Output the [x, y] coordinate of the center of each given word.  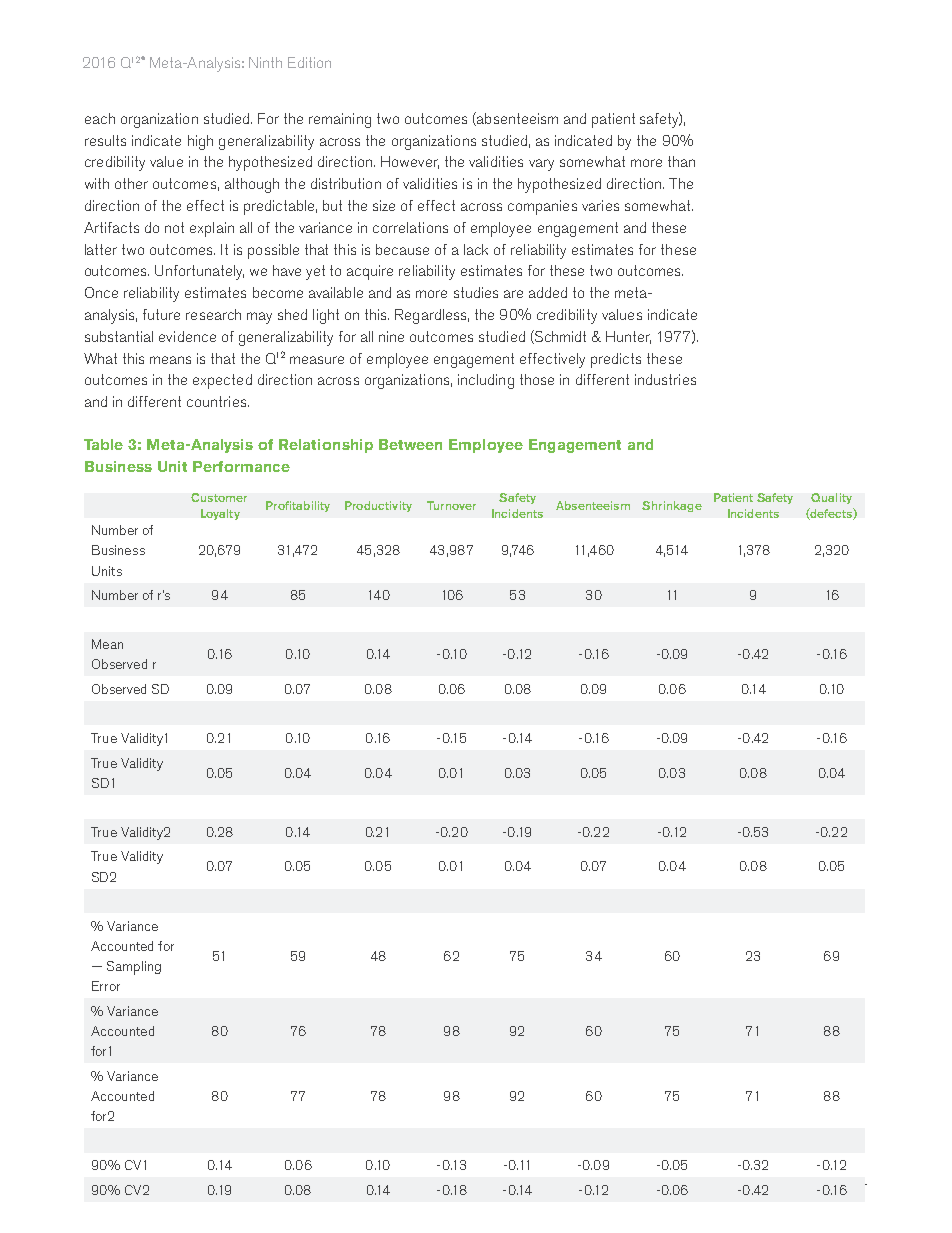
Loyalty [220, 514]
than [681, 161]
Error [106, 986]
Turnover [451, 505]
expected [222, 381]
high [200, 142]
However [410, 162]
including [486, 381]
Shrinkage [672, 506]
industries [665, 379]
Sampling [134, 968]
